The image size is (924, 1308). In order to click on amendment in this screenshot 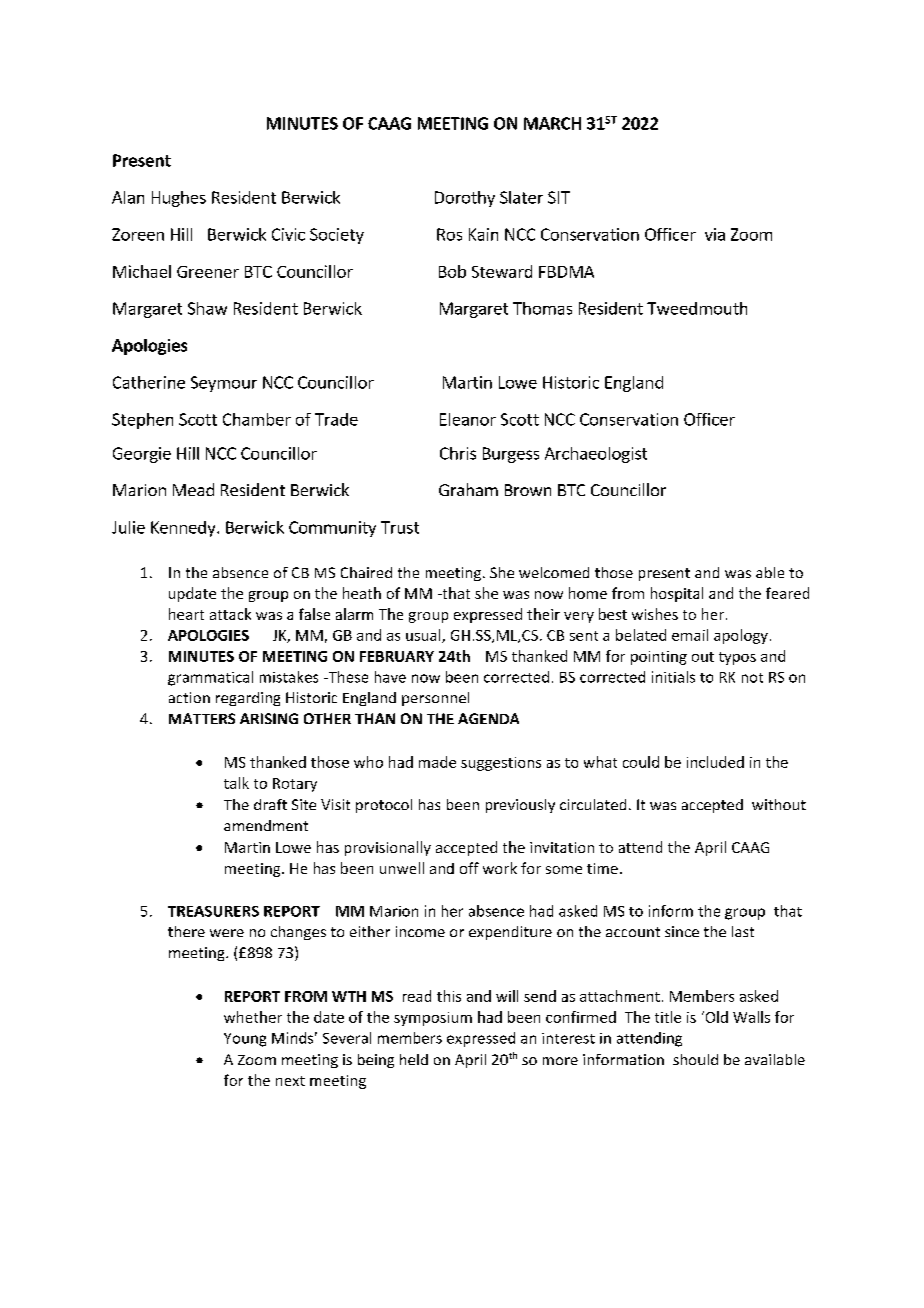, I will do `click(266, 825)`.
